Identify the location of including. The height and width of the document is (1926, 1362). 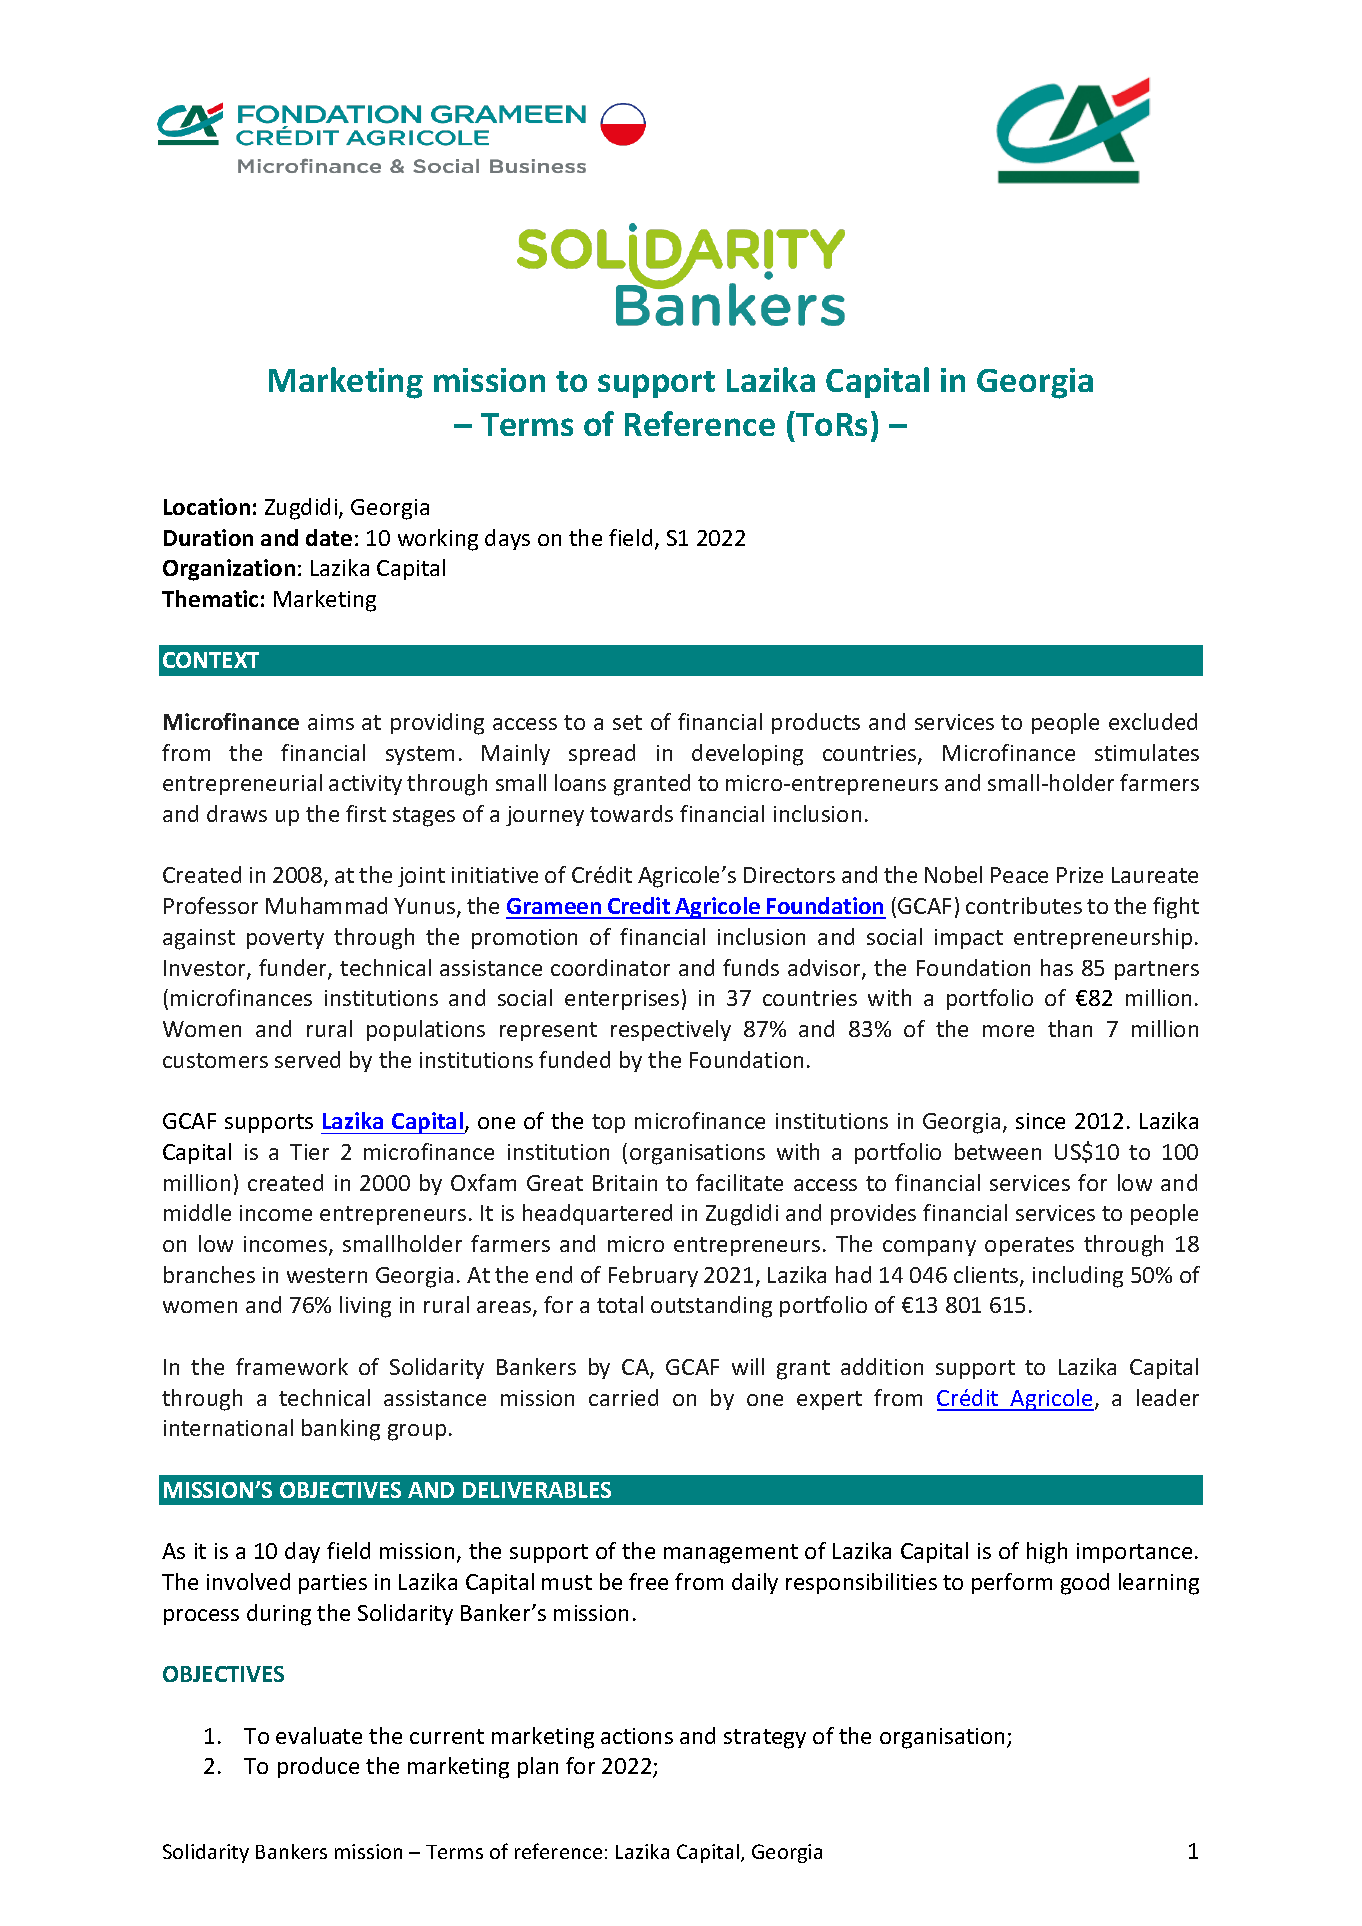
(1078, 1277).
